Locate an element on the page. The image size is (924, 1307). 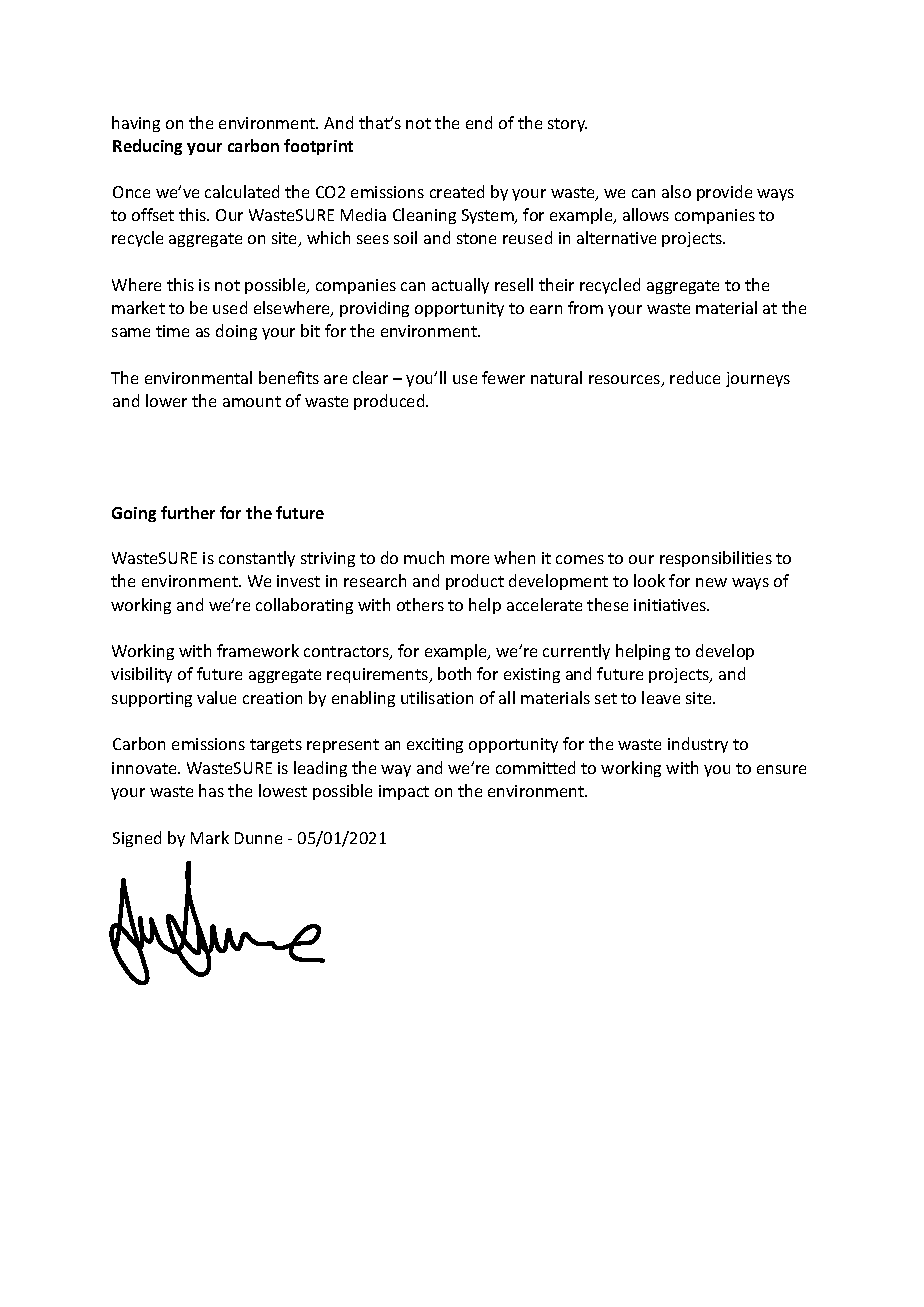
Reducing is located at coordinates (147, 147).
